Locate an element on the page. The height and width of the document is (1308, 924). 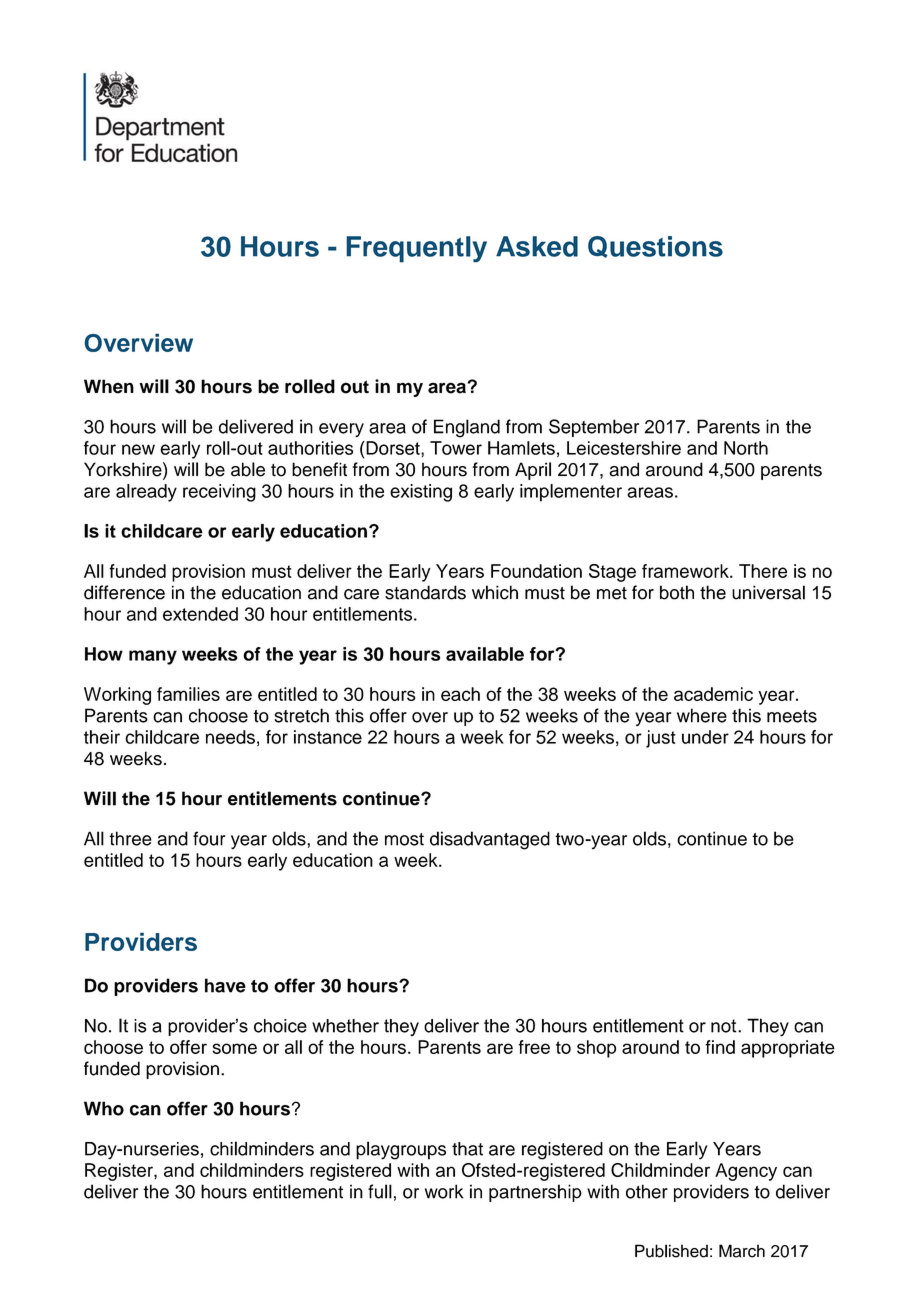
Frequently is located at coordinates (416, 249).
